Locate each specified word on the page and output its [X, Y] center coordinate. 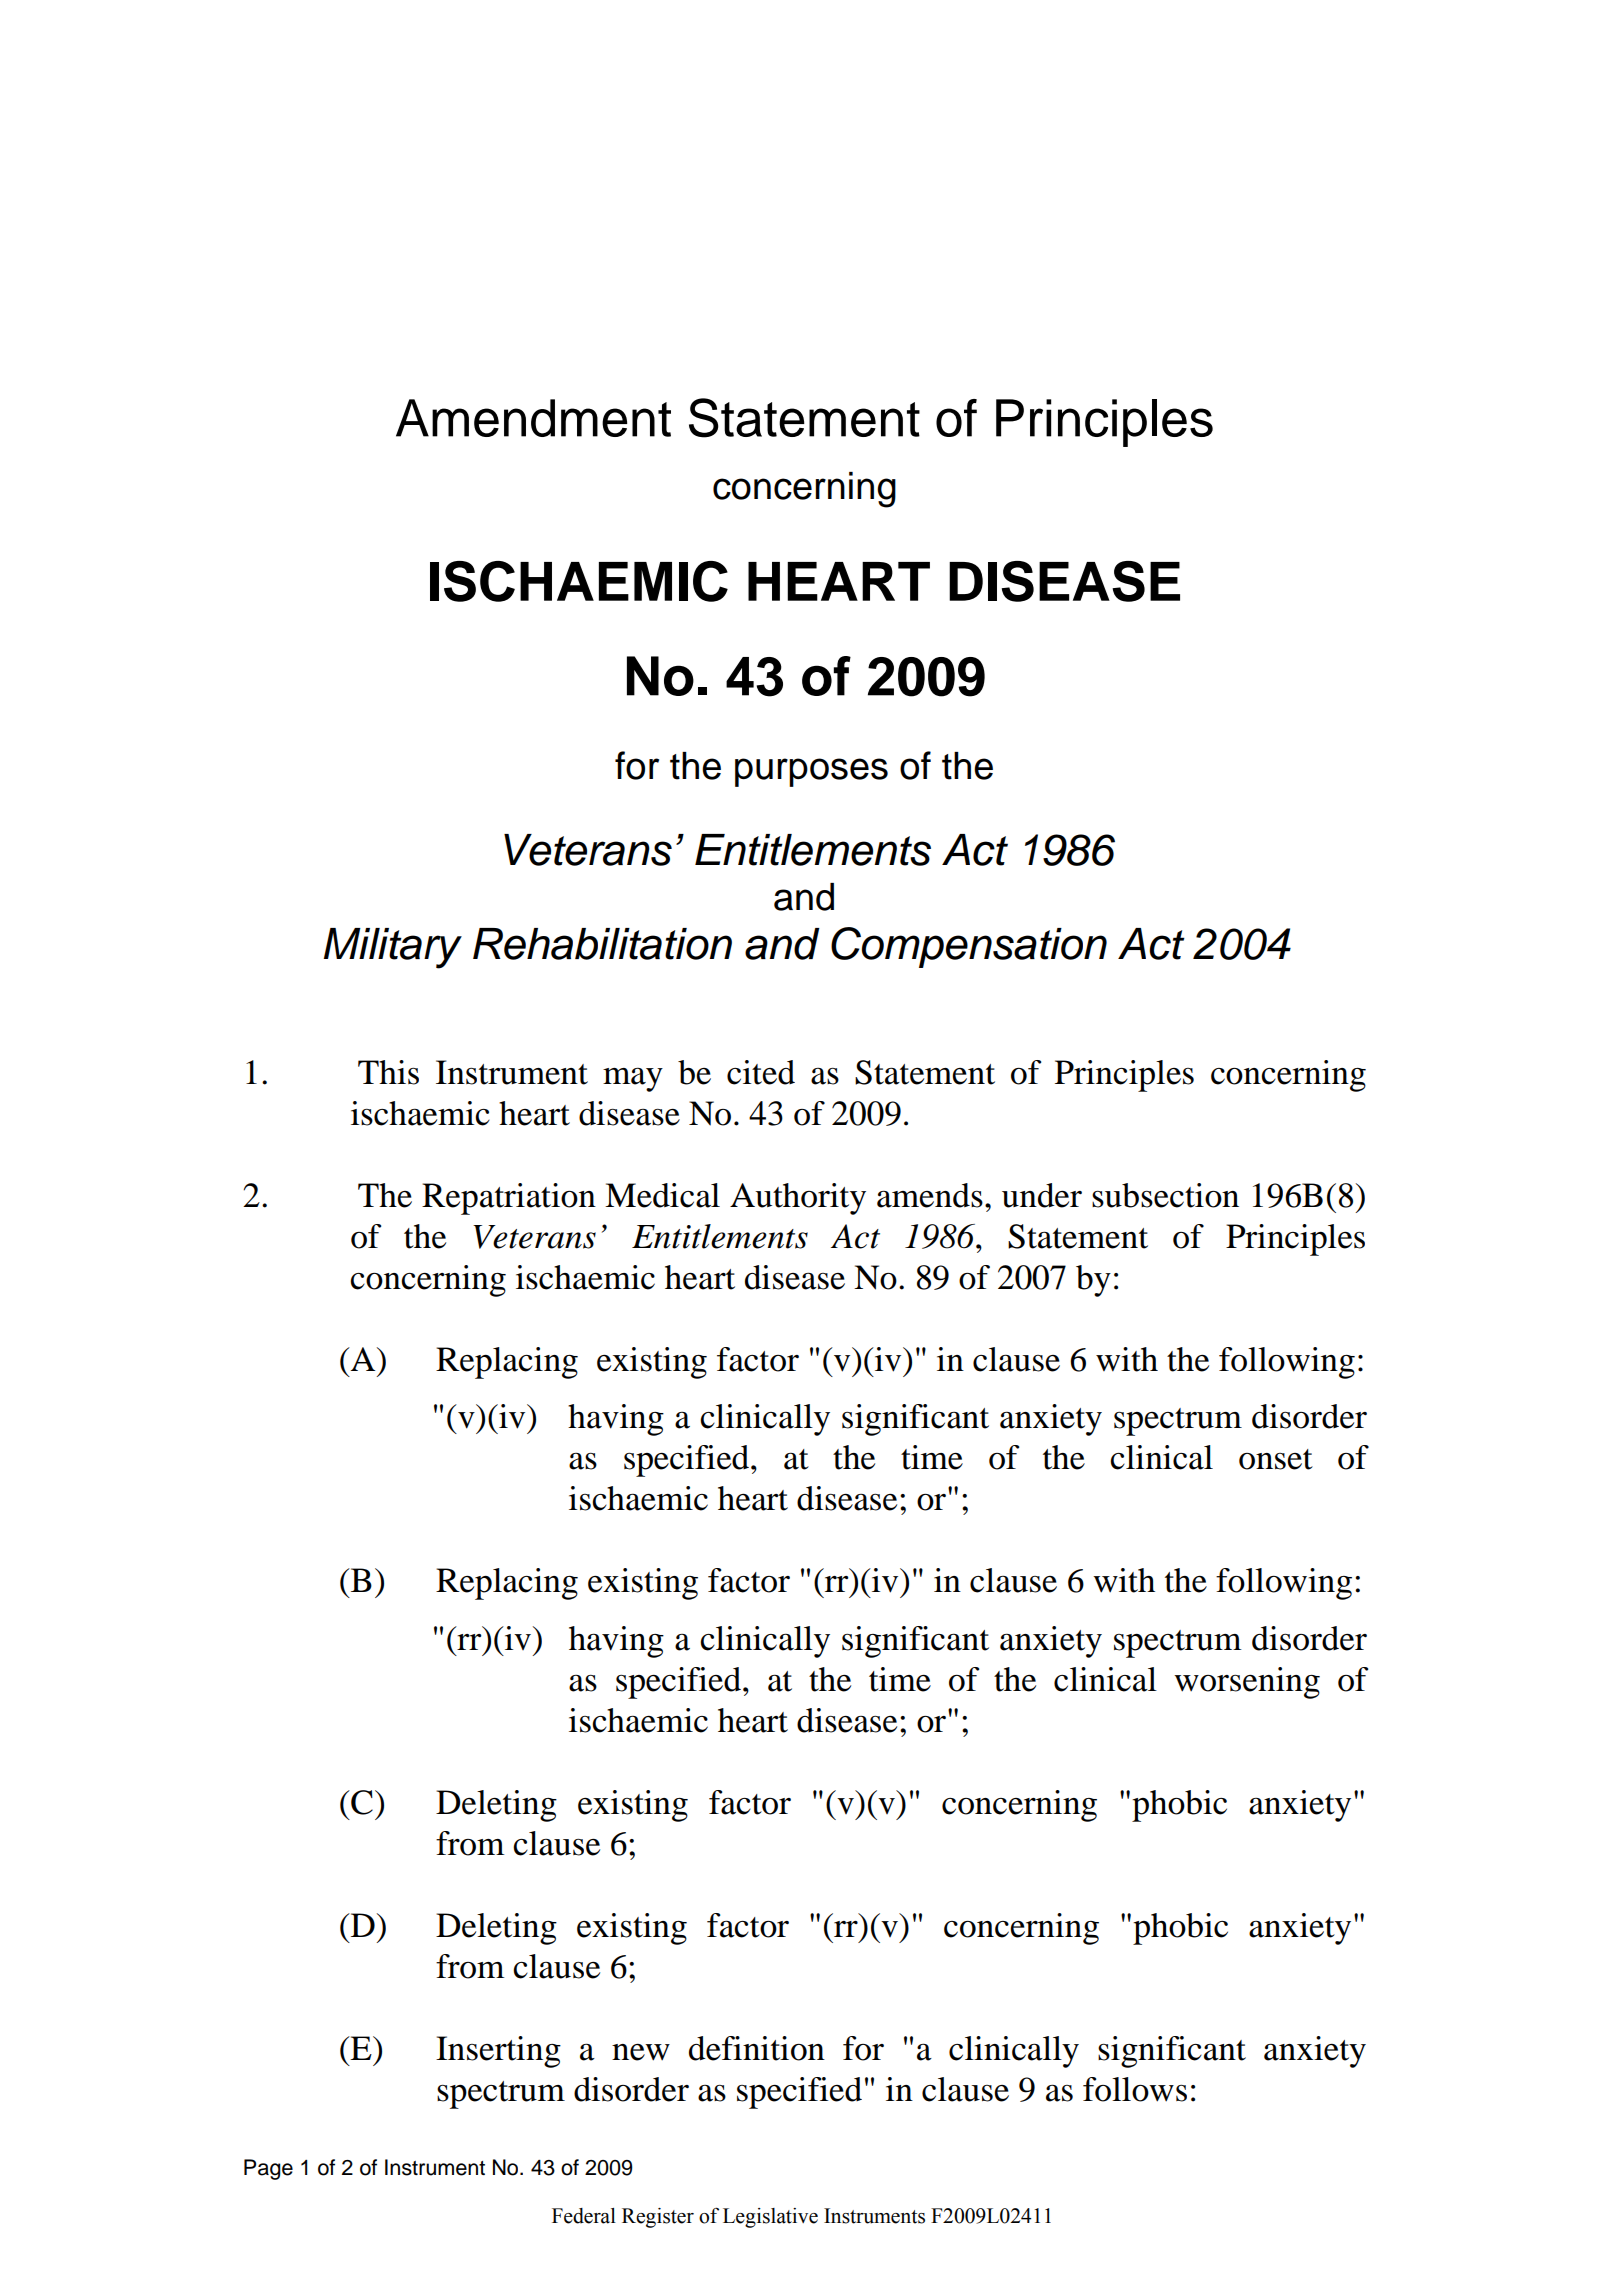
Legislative [770, 2218]
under [1042, 1195]
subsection [1165, 1195]
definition [757, 2048]
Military [393, 948]
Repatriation [509, 1199]
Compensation [969, 947]
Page [268, 2169]
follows [1135, 2089]
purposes [811, 772]
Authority [798, 1199]
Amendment [533, 418]
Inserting [498, 2052]
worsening [1247, 1683]
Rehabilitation [602, 944]
